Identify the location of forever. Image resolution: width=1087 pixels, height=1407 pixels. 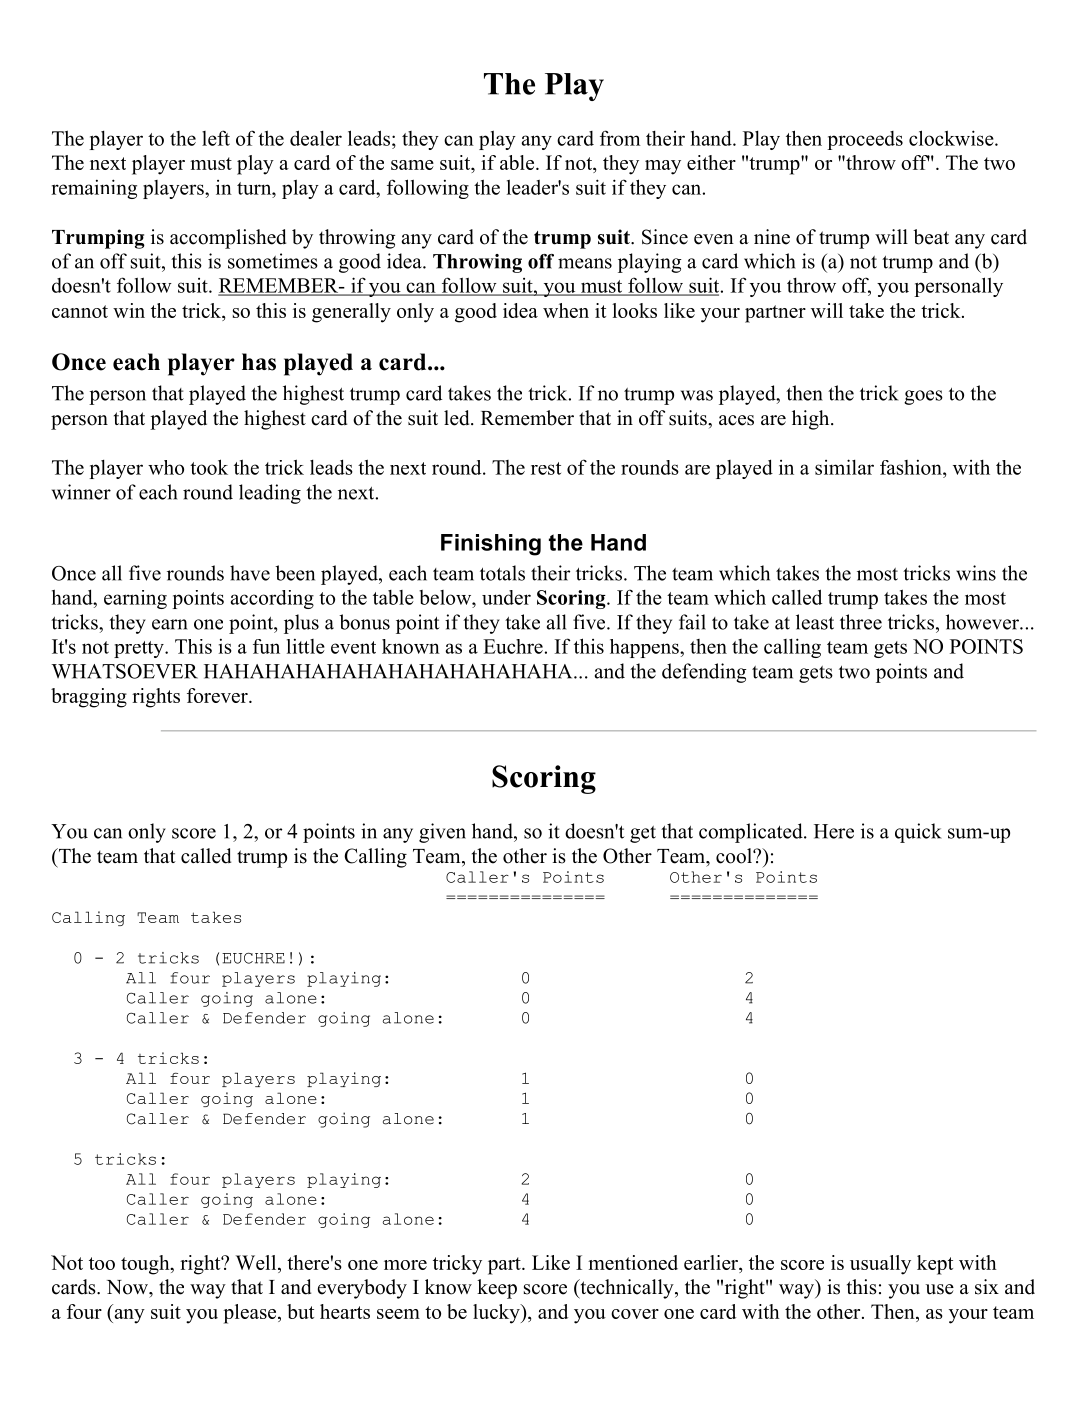
(218, 695).
